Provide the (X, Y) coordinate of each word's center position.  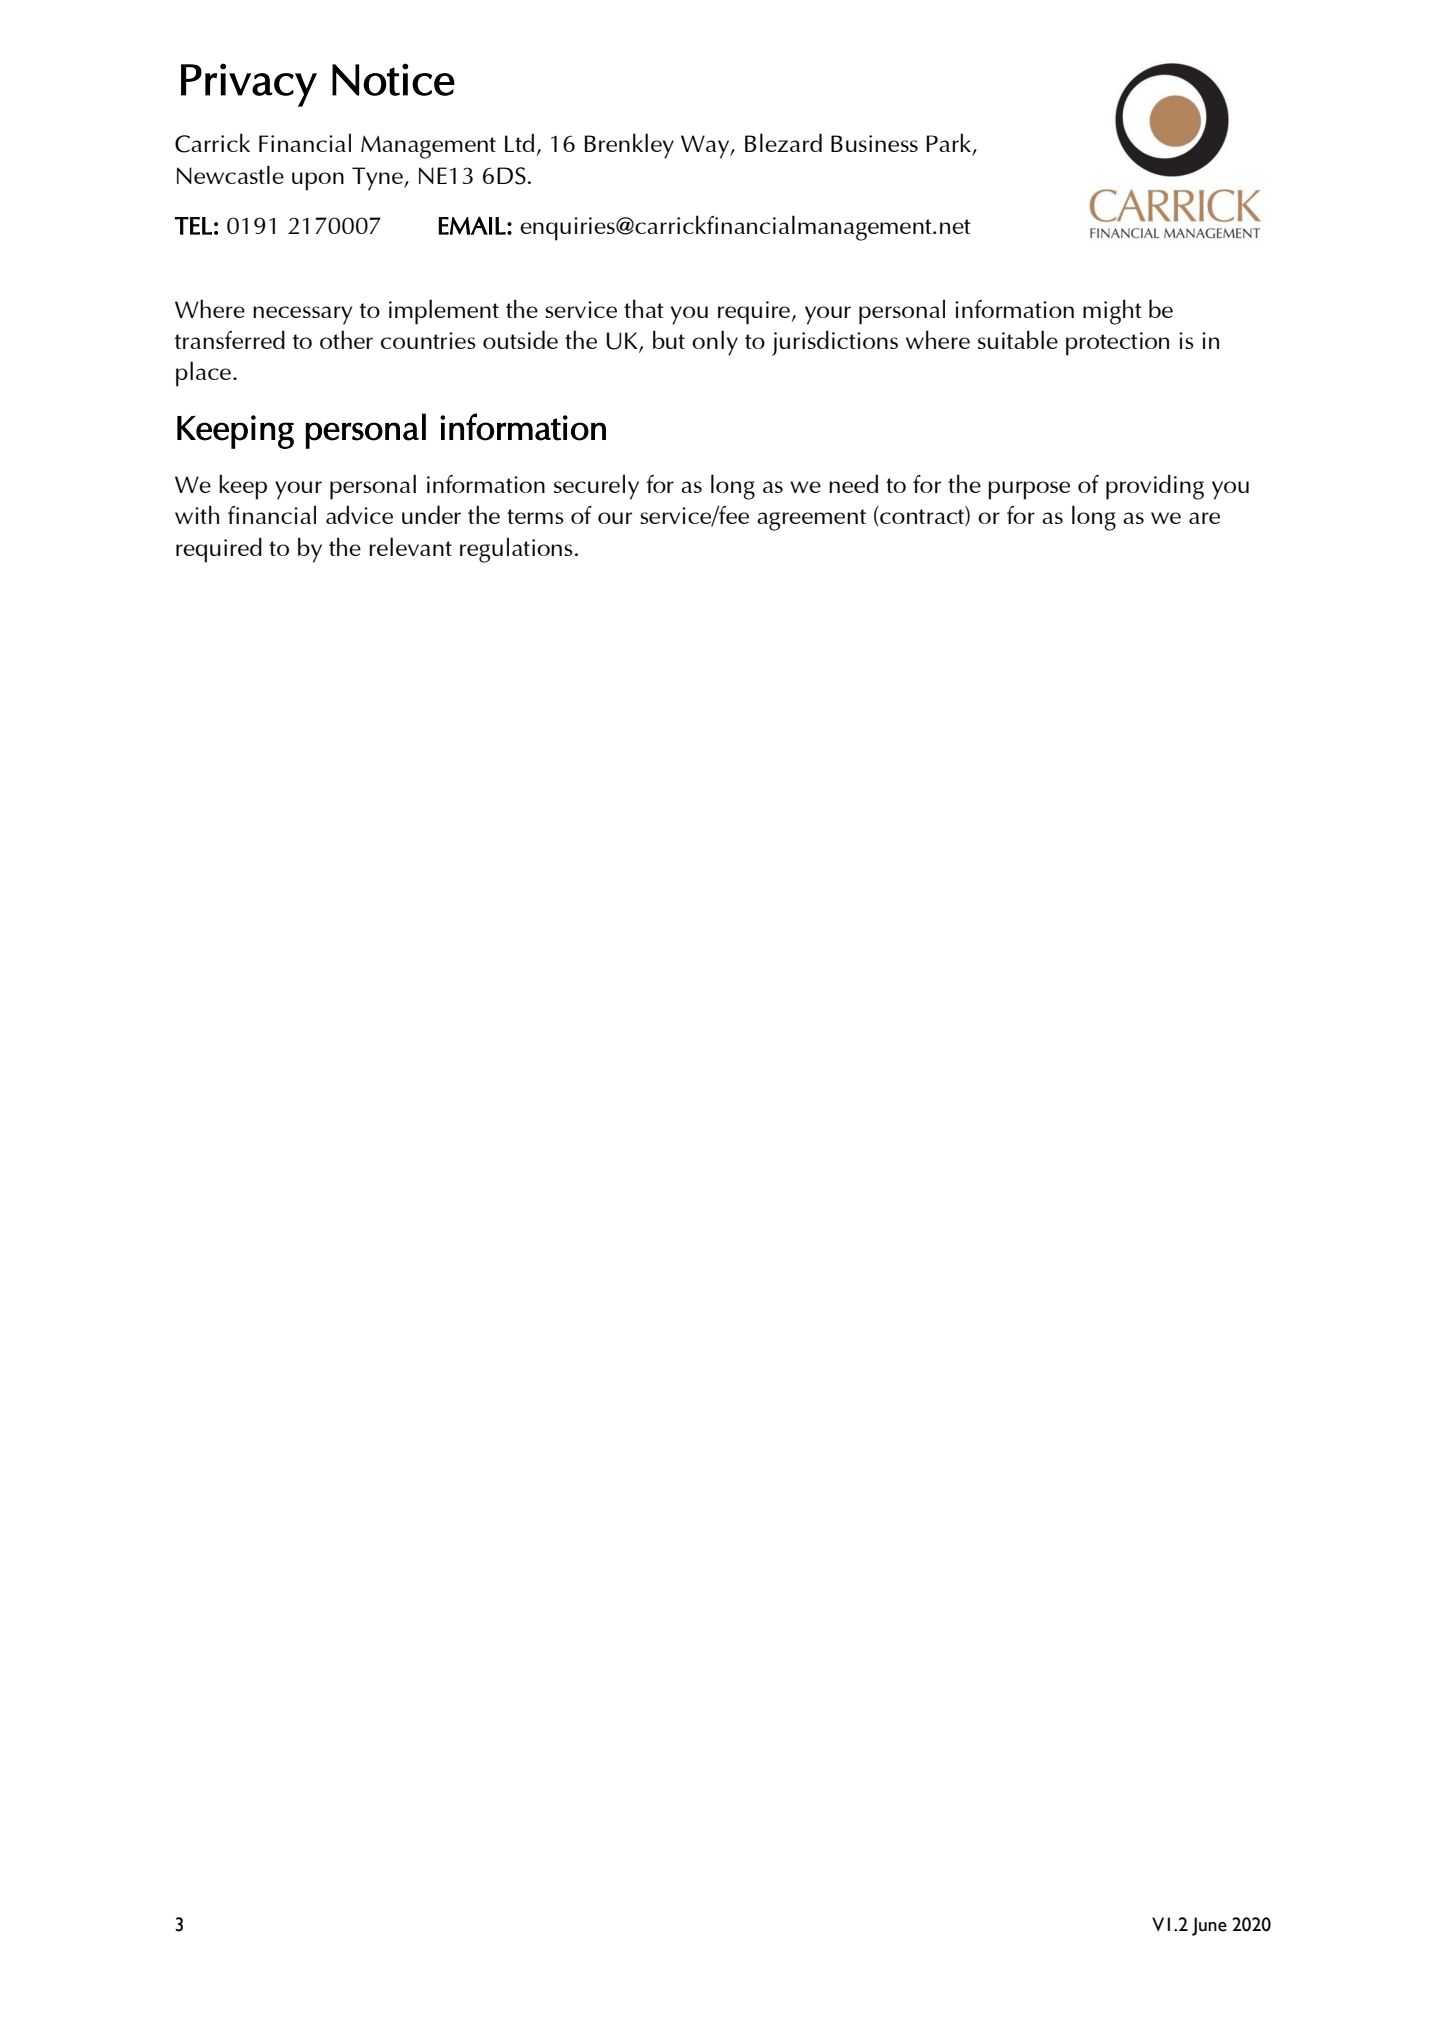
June (1209, 1926)
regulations (516, 550)
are (1204, 518)
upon (318, 181)
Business (874, 143)
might (1112, 312)
